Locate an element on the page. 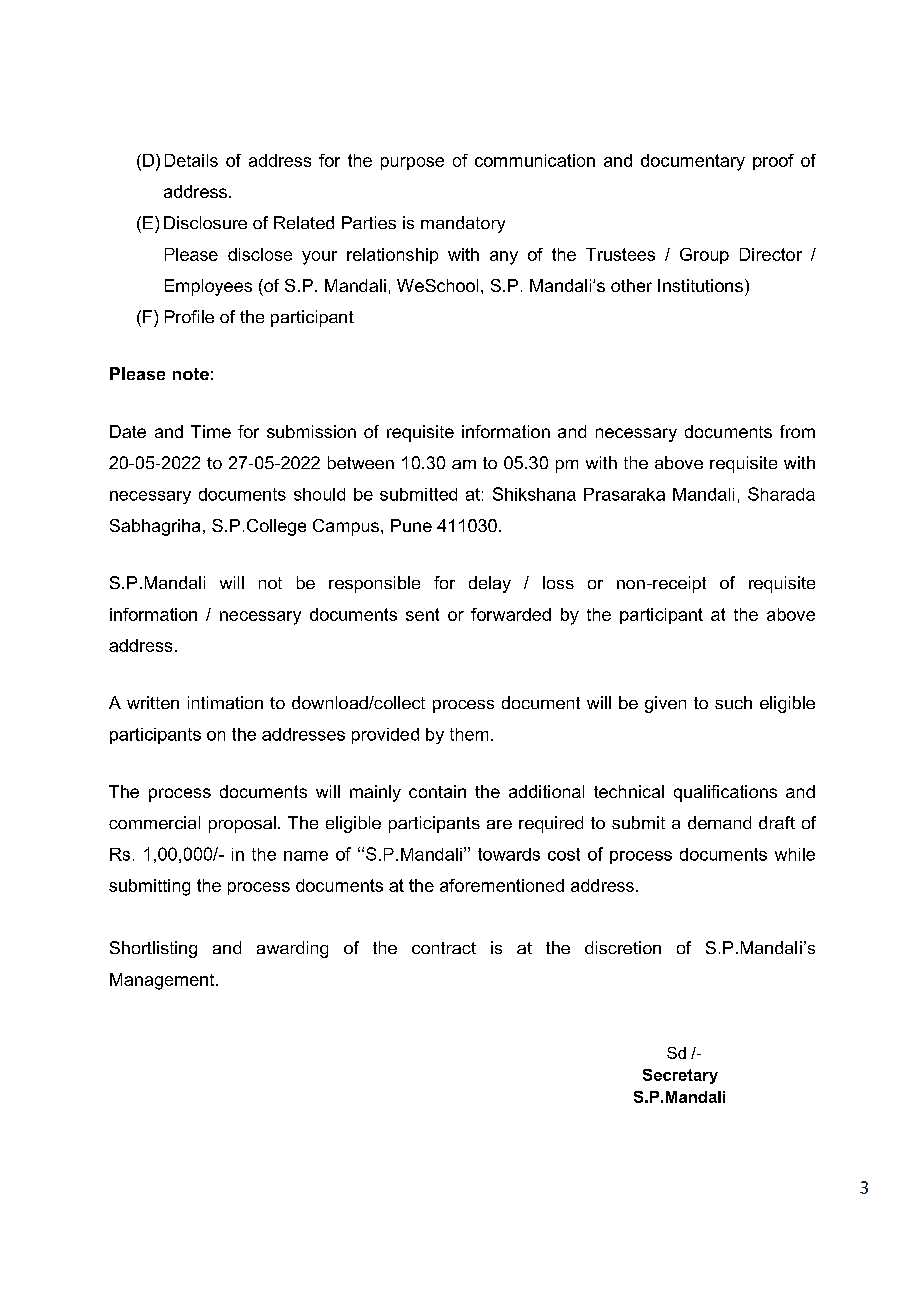 This document has height=1308, width=924. mandatory is located at coordinates (463, 224).
